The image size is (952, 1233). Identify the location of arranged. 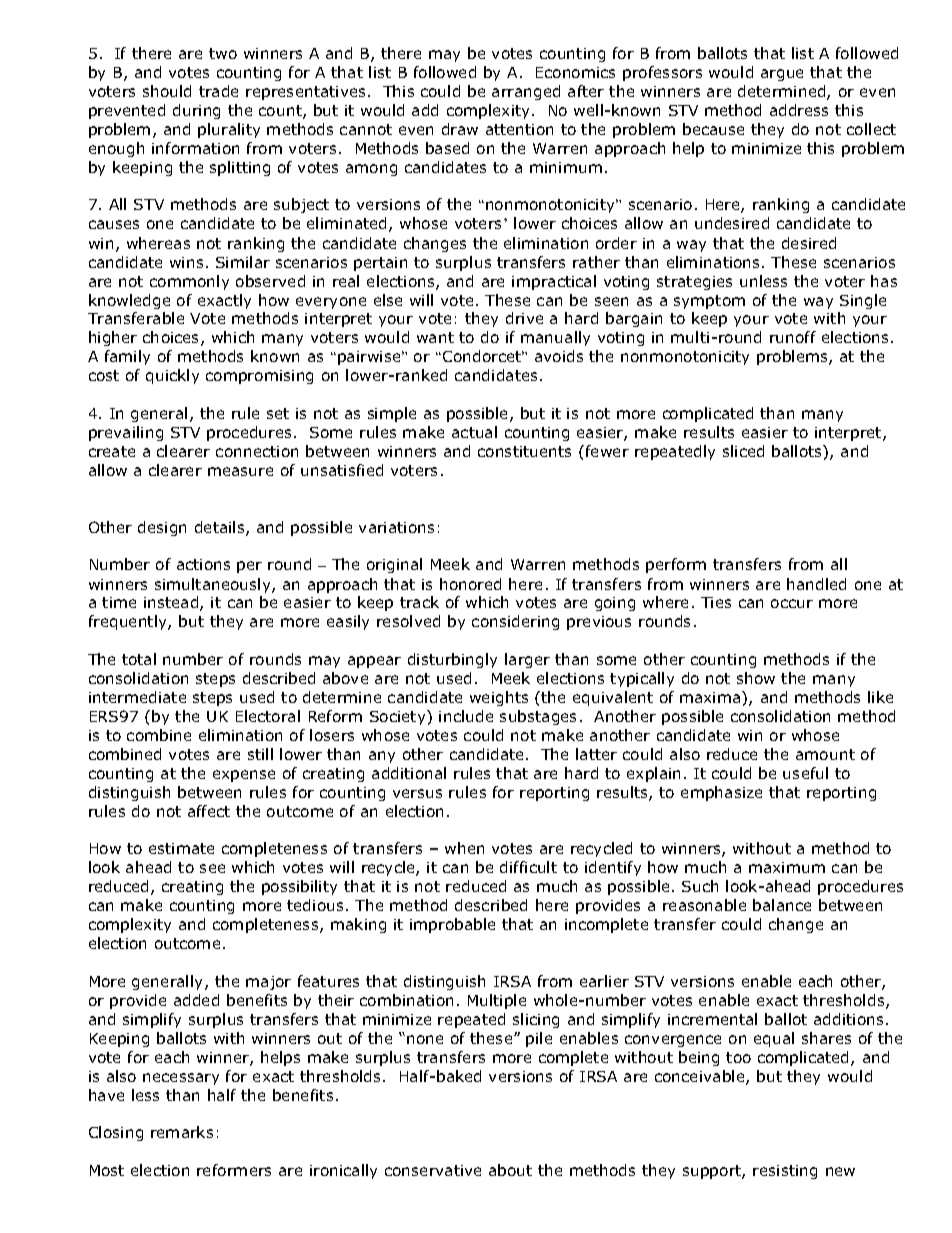
(526, 92).
